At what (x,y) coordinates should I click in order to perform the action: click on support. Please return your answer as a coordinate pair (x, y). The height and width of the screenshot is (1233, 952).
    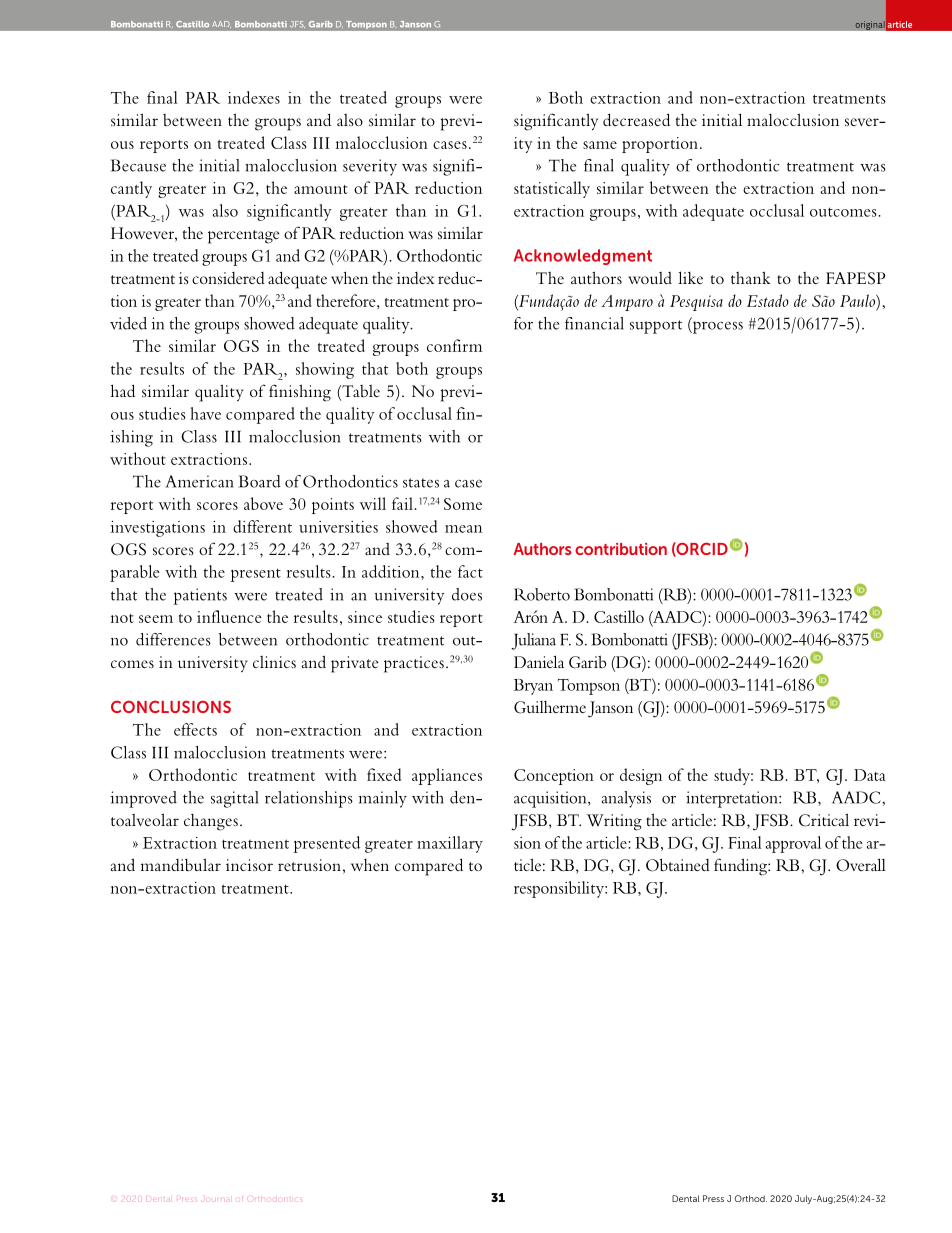
    Looking at the image, I should click on (656, 327).
